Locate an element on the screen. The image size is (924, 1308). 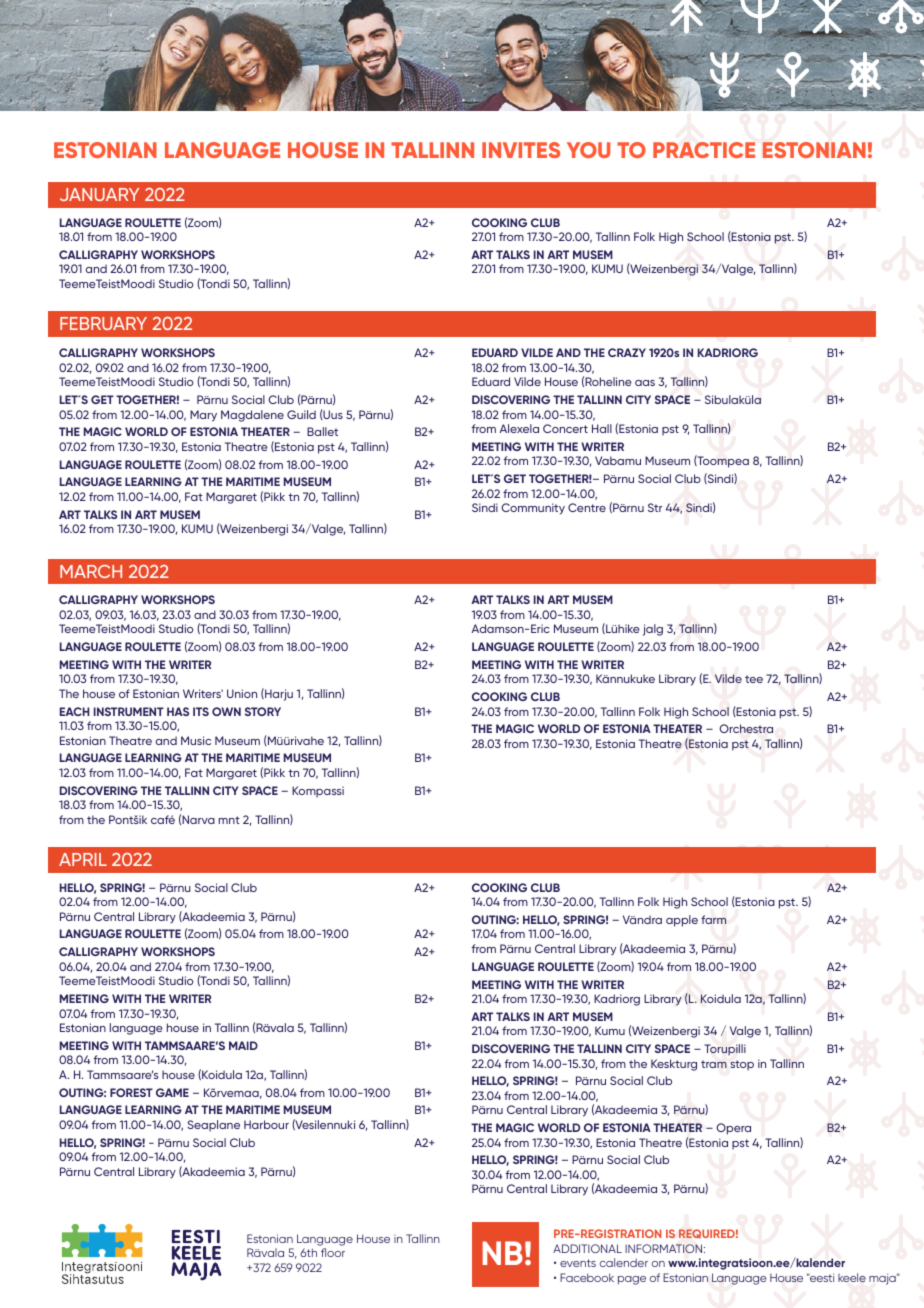
apple is located at coordinates (682, 921).
